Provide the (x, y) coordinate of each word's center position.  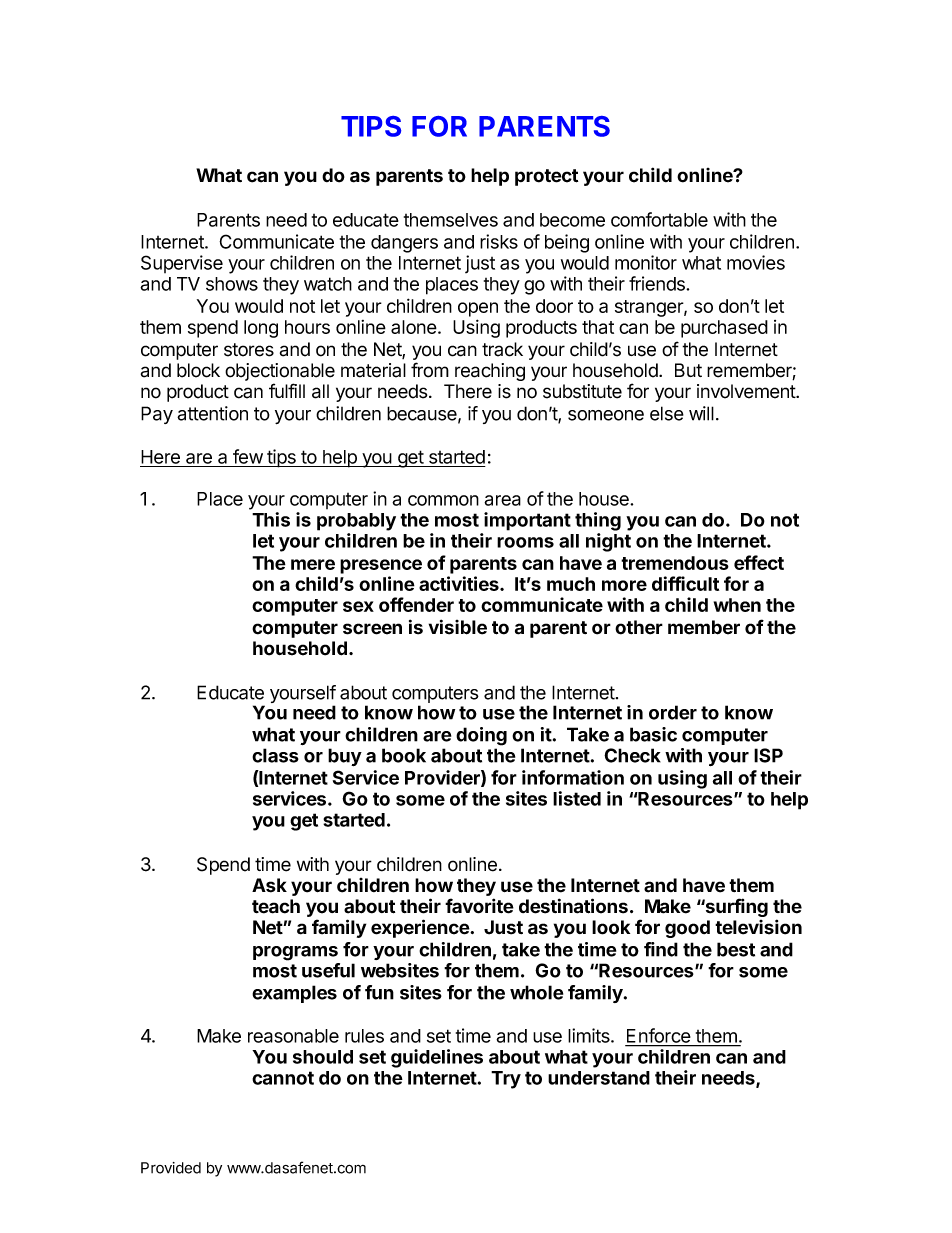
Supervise (182, 264)
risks (499, 241)
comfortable (659, 219)
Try (506, 1080)
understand (599, 1078)
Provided (171, 1168)
